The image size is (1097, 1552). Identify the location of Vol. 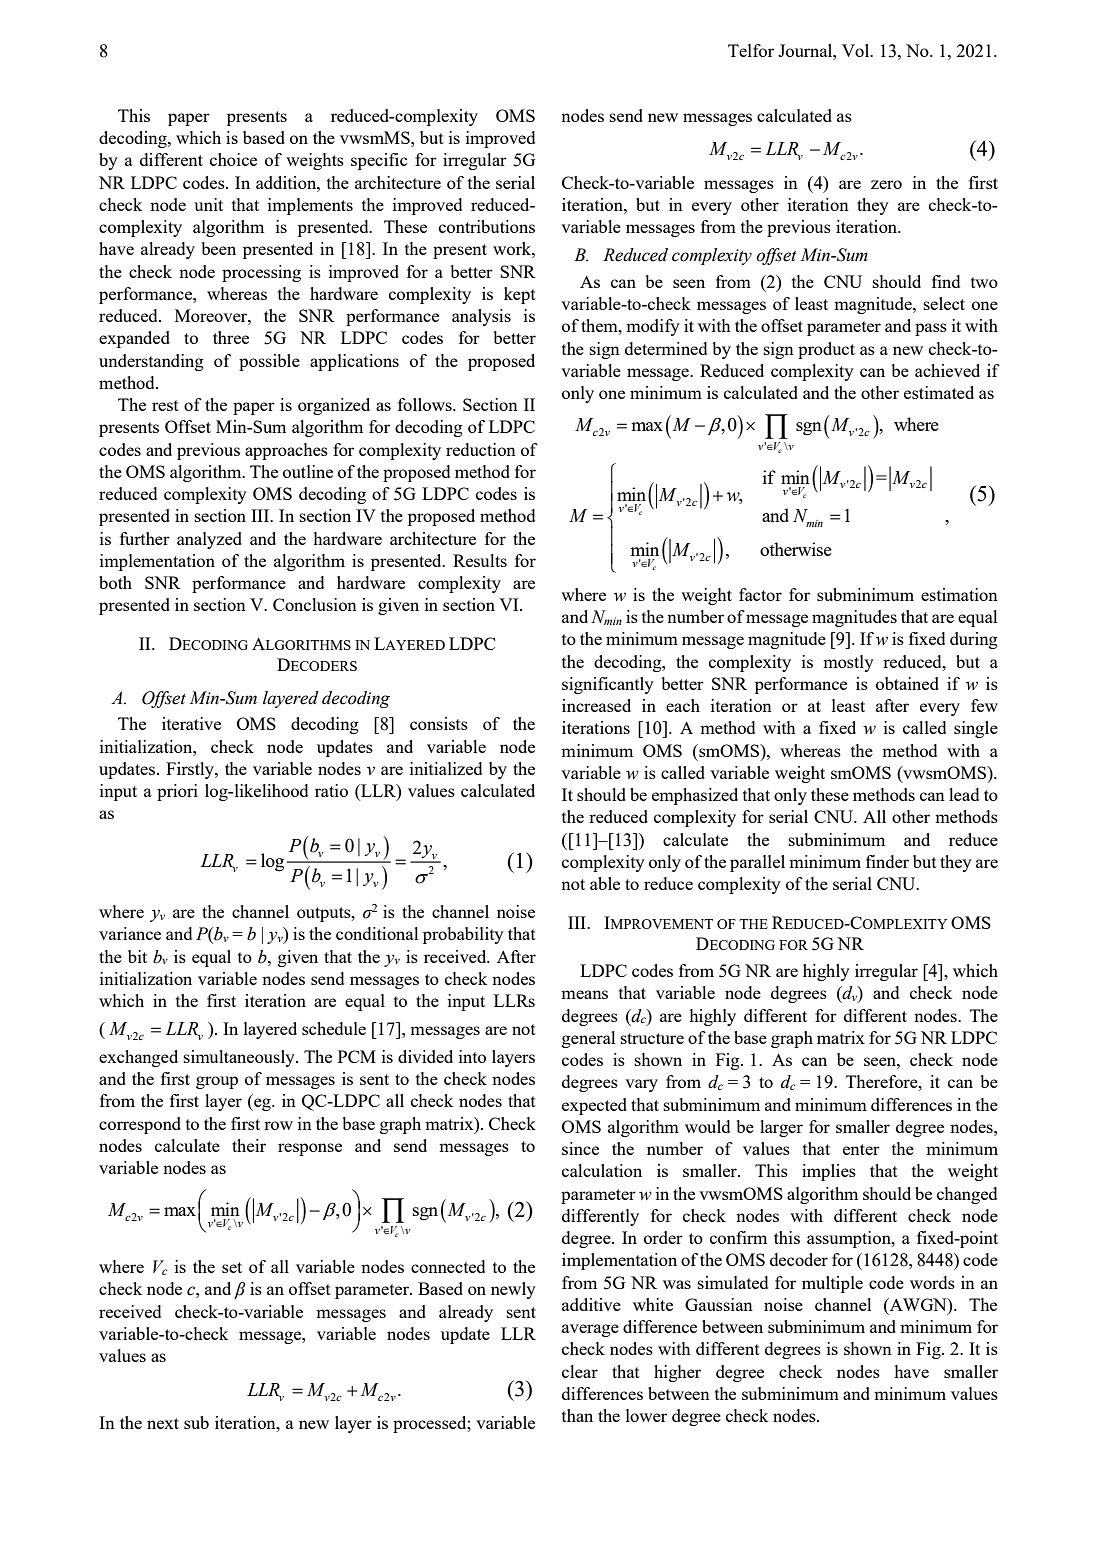
(857, 50).
